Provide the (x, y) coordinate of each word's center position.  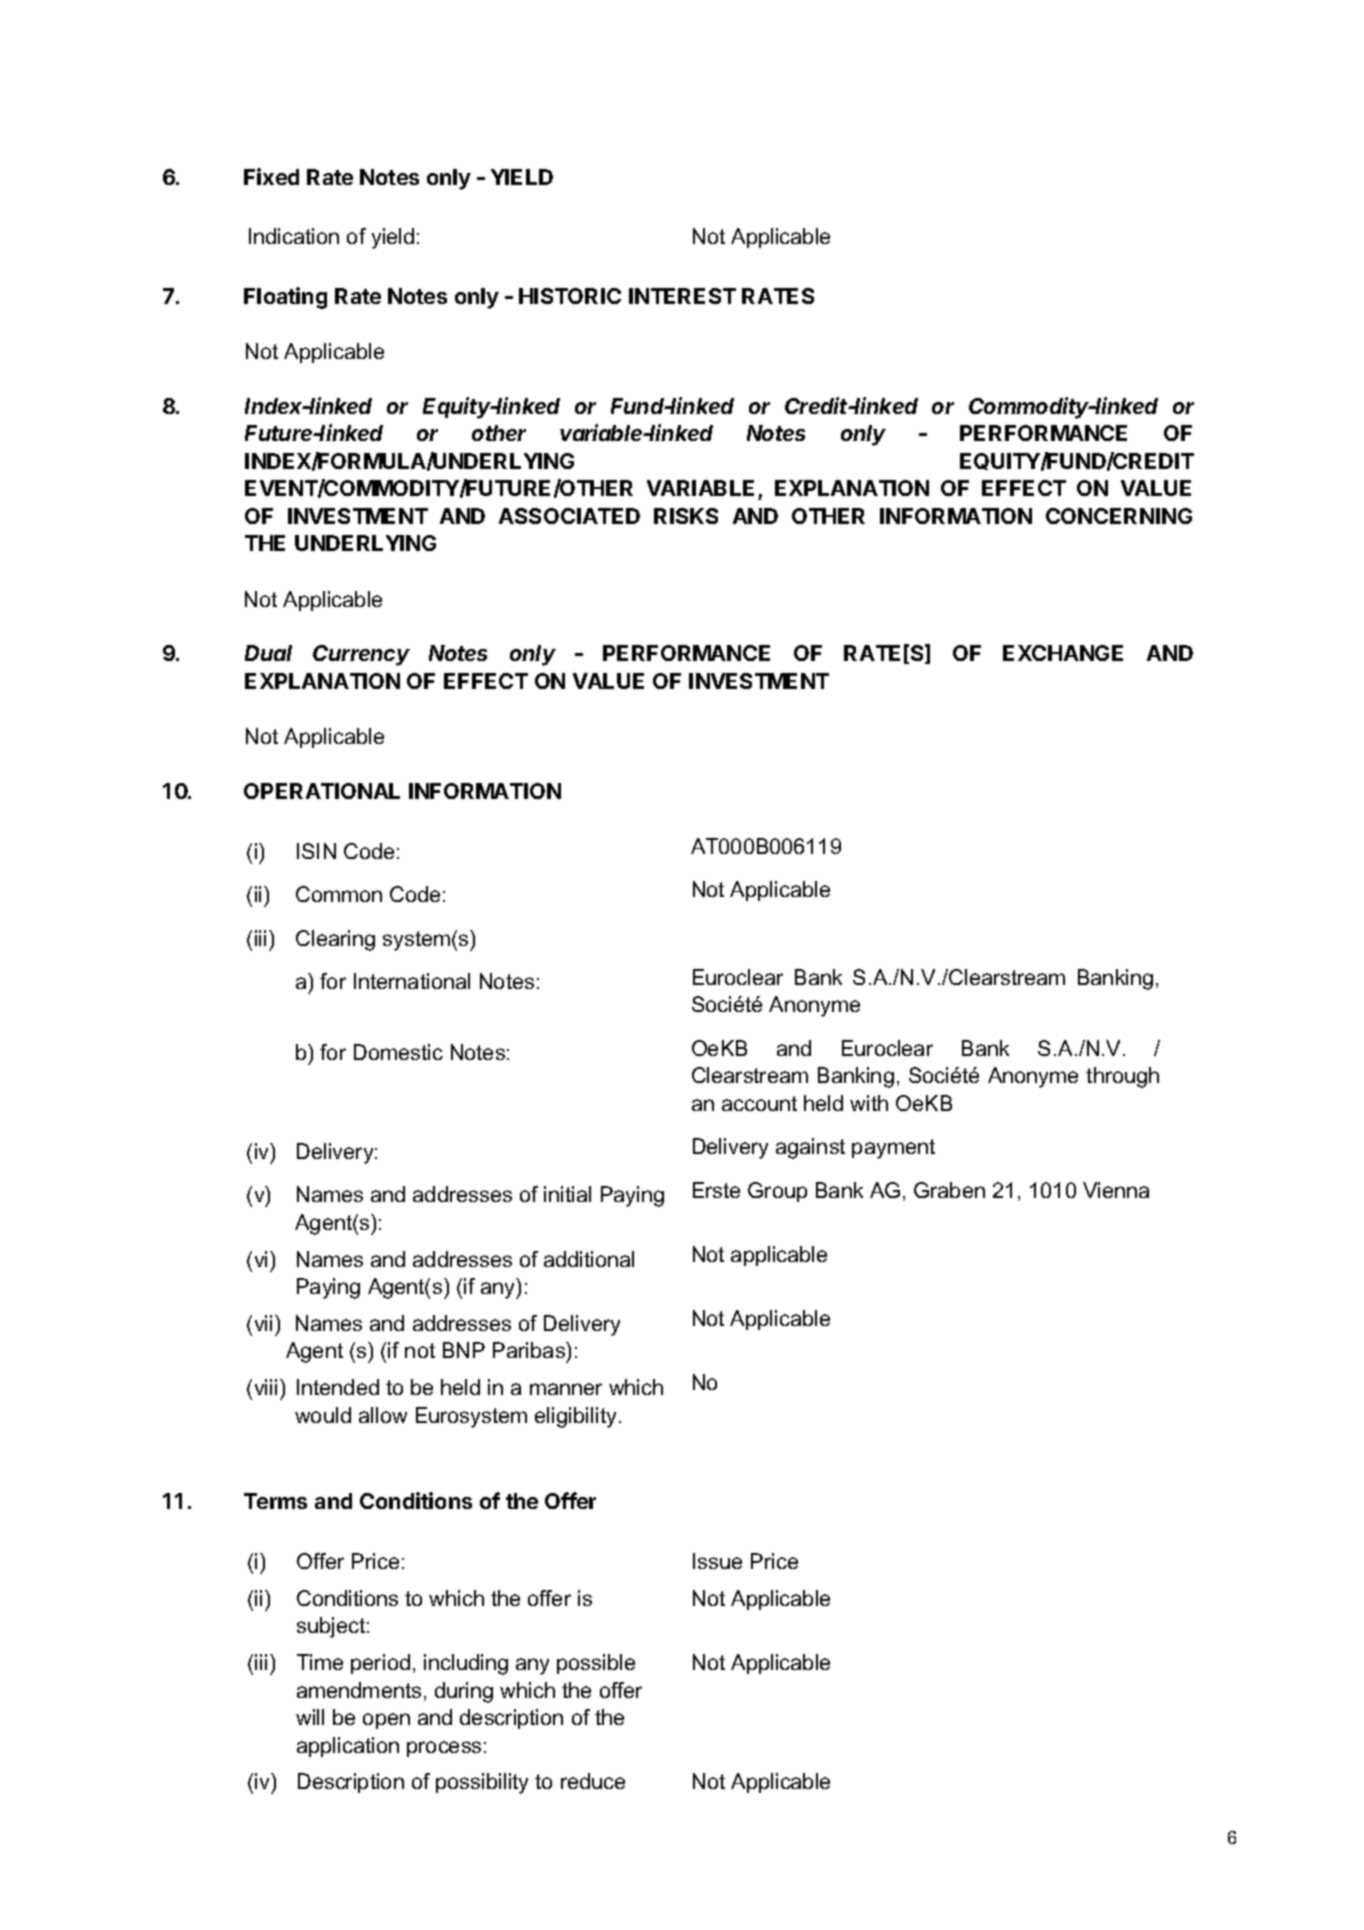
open (386, 1721)
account (759, 1103)
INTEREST (682, 296)
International (412, 981)
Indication (294, 236)
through (1122, 1077)
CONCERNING (1119, 516)
